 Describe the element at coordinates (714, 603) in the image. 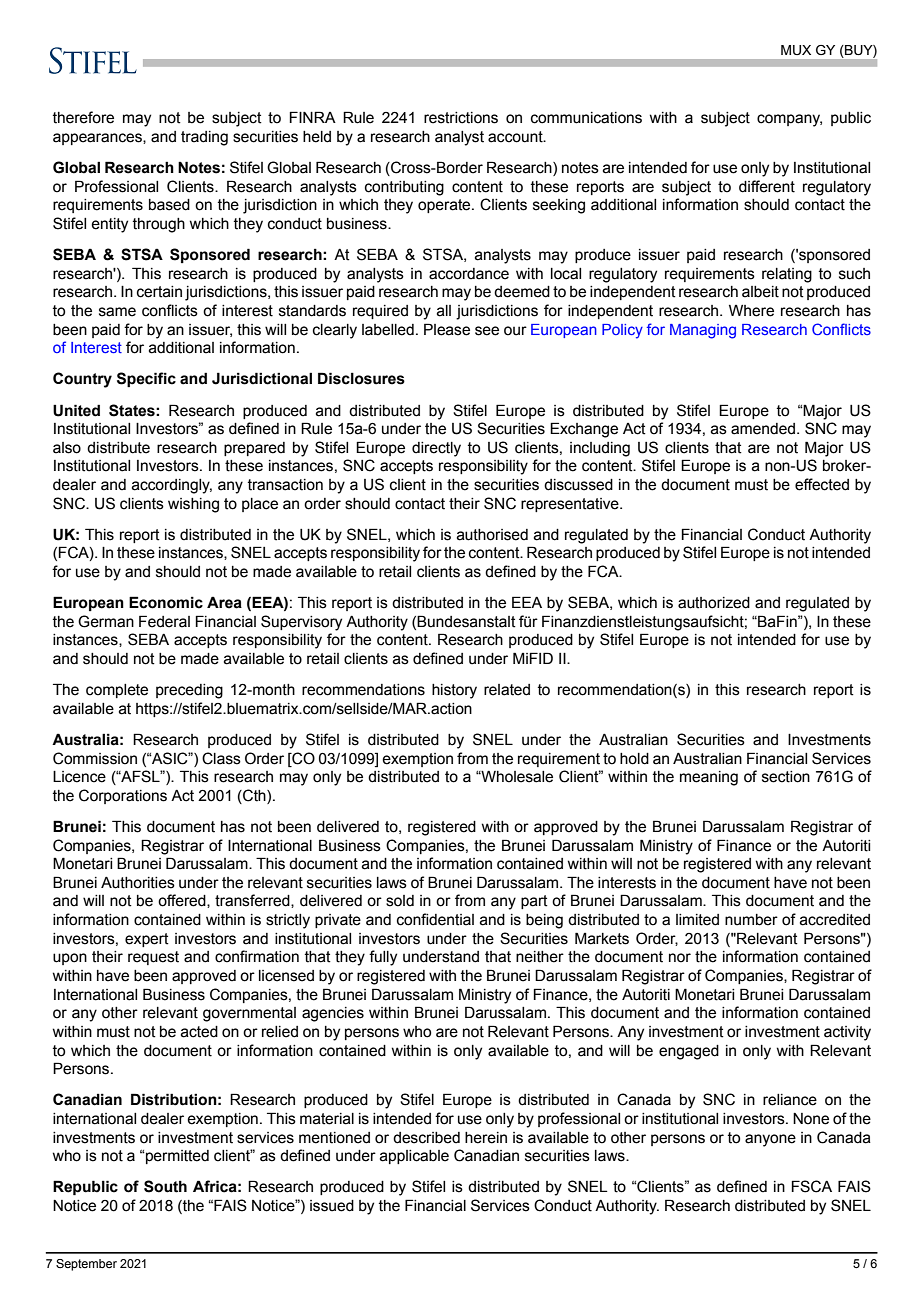

I see `authorized` at that location.
